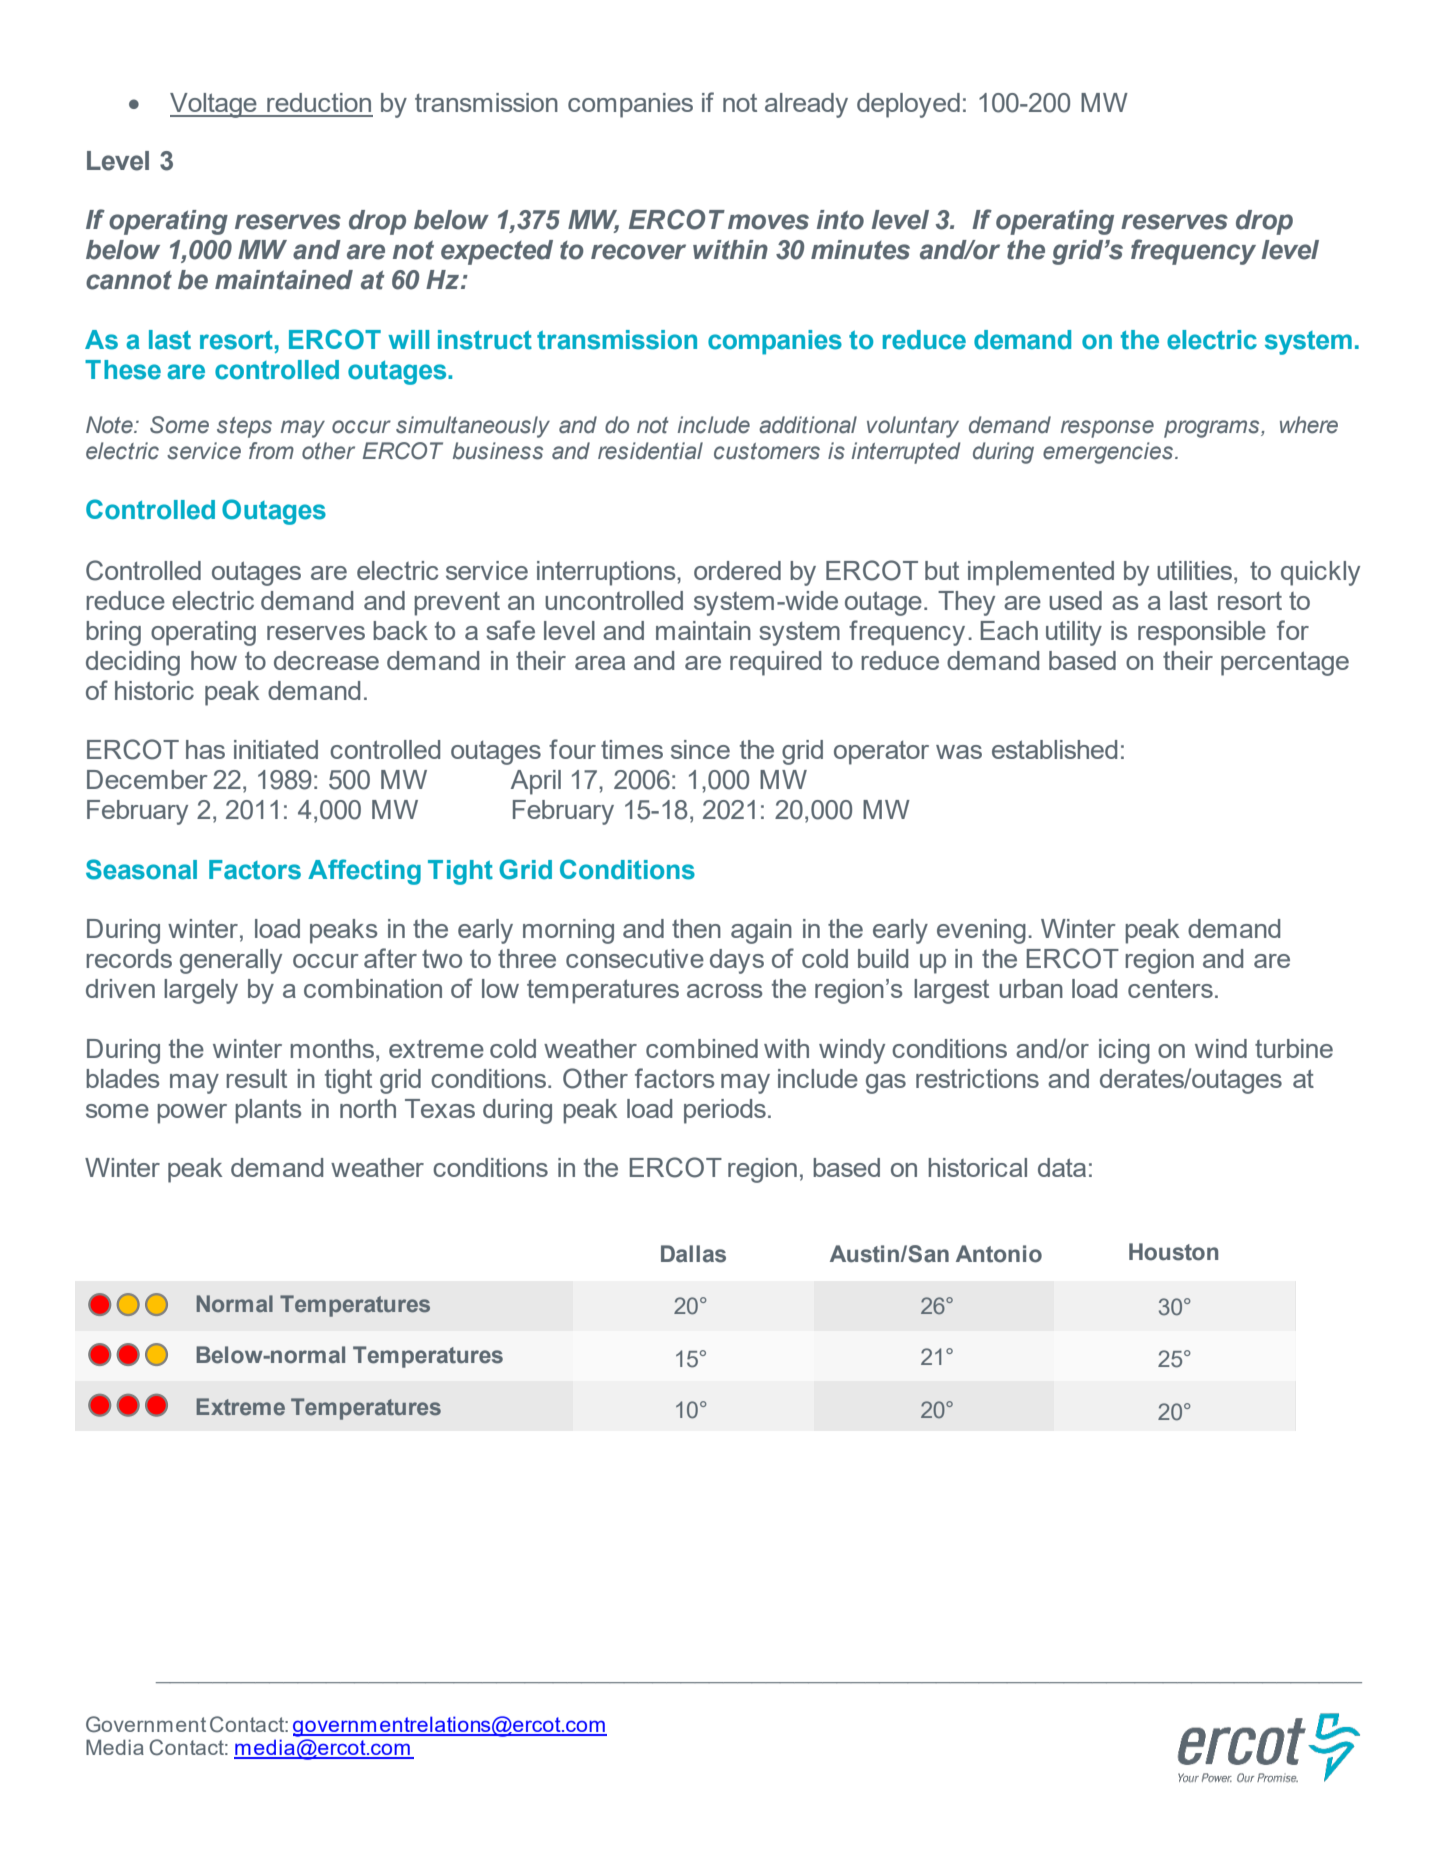 The height and width of the screenshot is (1872, 1447). What do you see at coordinates (1213, 429) in the screenshot?
I see `programs` at bounding box center [1213, 429].
